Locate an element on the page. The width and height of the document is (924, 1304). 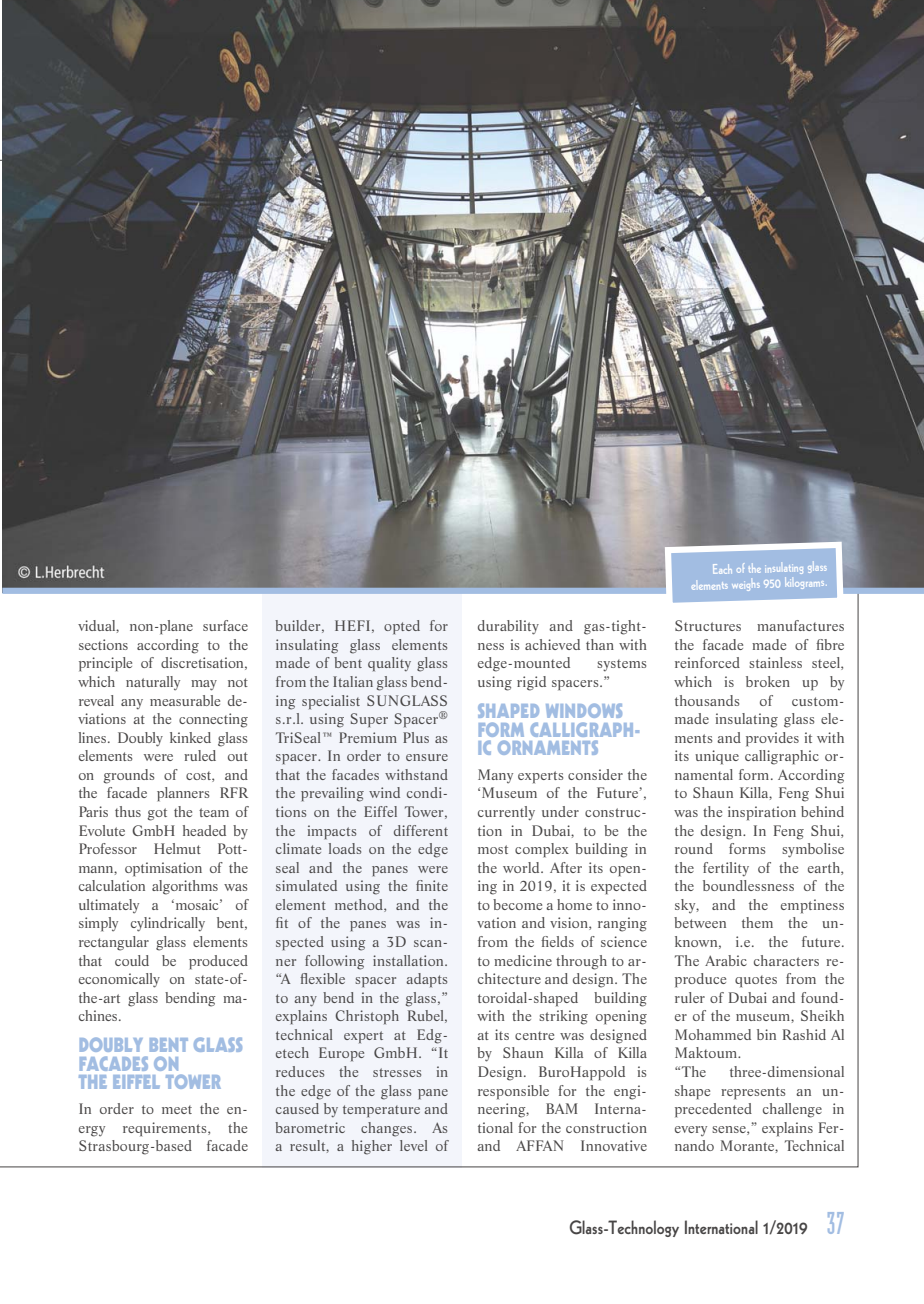
durability is located at coordinates (508, 627).
